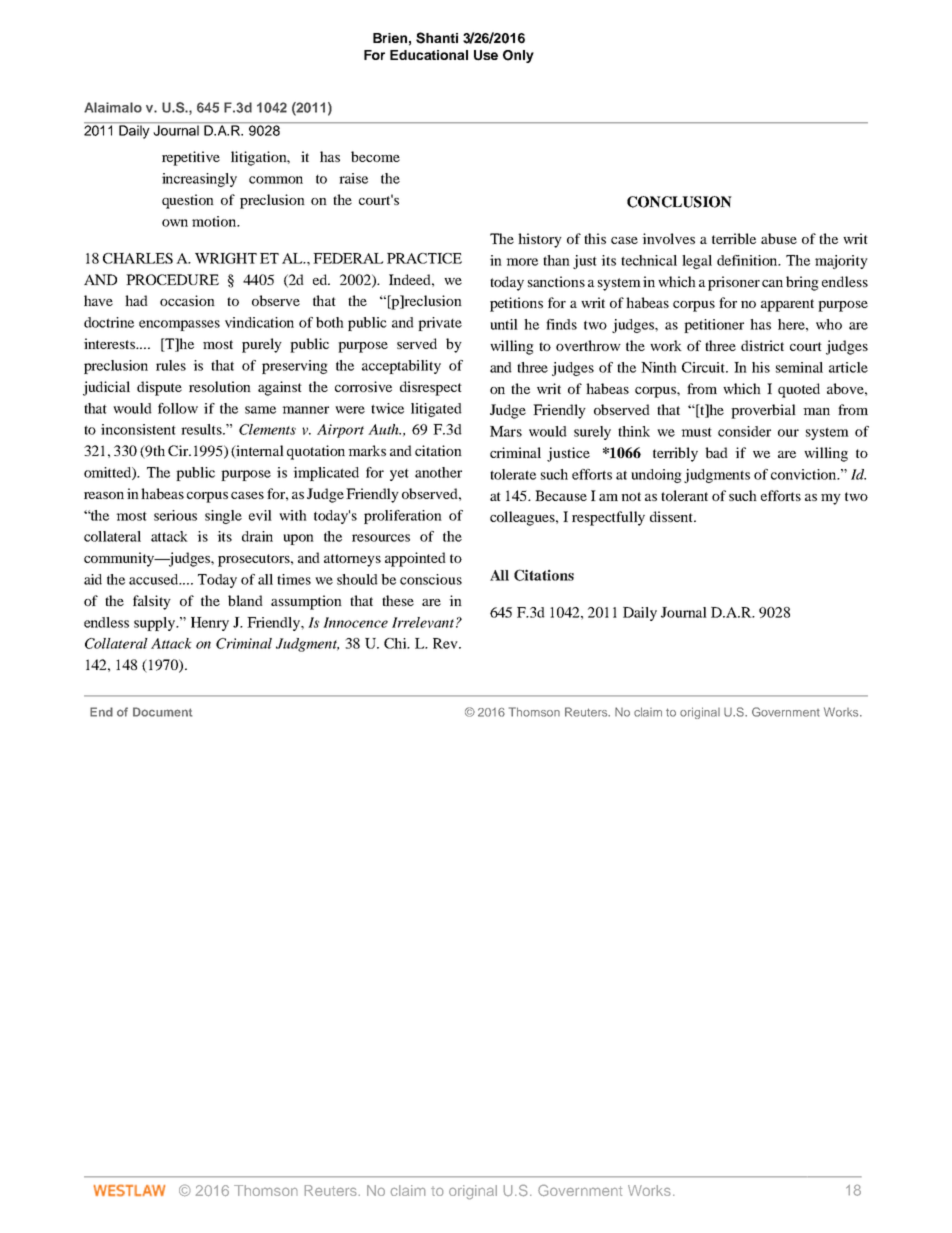  Describe the element at coordinates (424, 622) in the screenshot. I see `Irrelevant` at that location.
